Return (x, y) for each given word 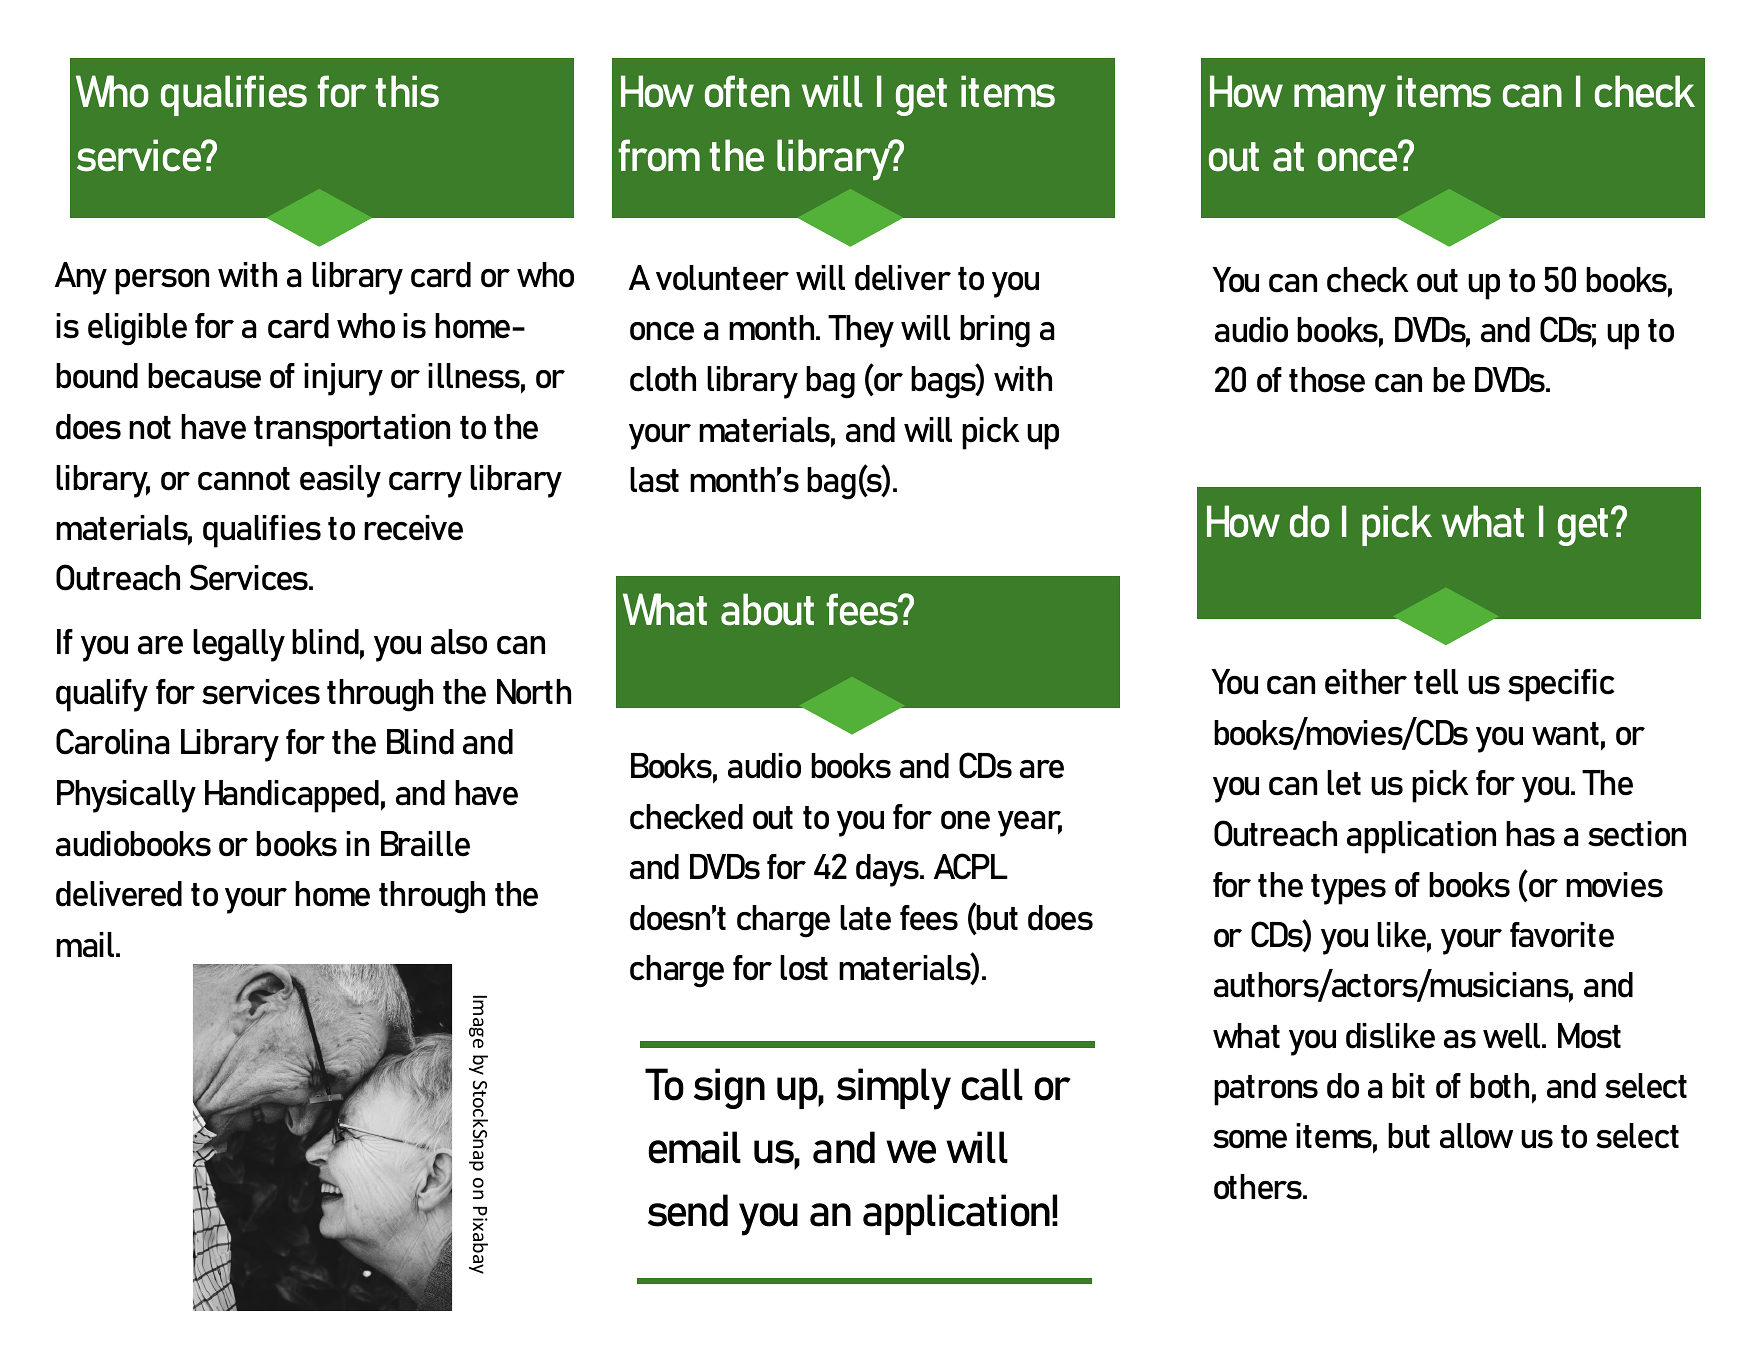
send (688, 1210)
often (747, 91)
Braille (425, 844)
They (861, 331)
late (865, 918)
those (1327, 380)
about (767, 609)
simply (894, 1089)
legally (239, 645)
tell (1436, 682)
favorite (1562, 935)
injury (343, 379)
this (407, 91)
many (1340, 100)
